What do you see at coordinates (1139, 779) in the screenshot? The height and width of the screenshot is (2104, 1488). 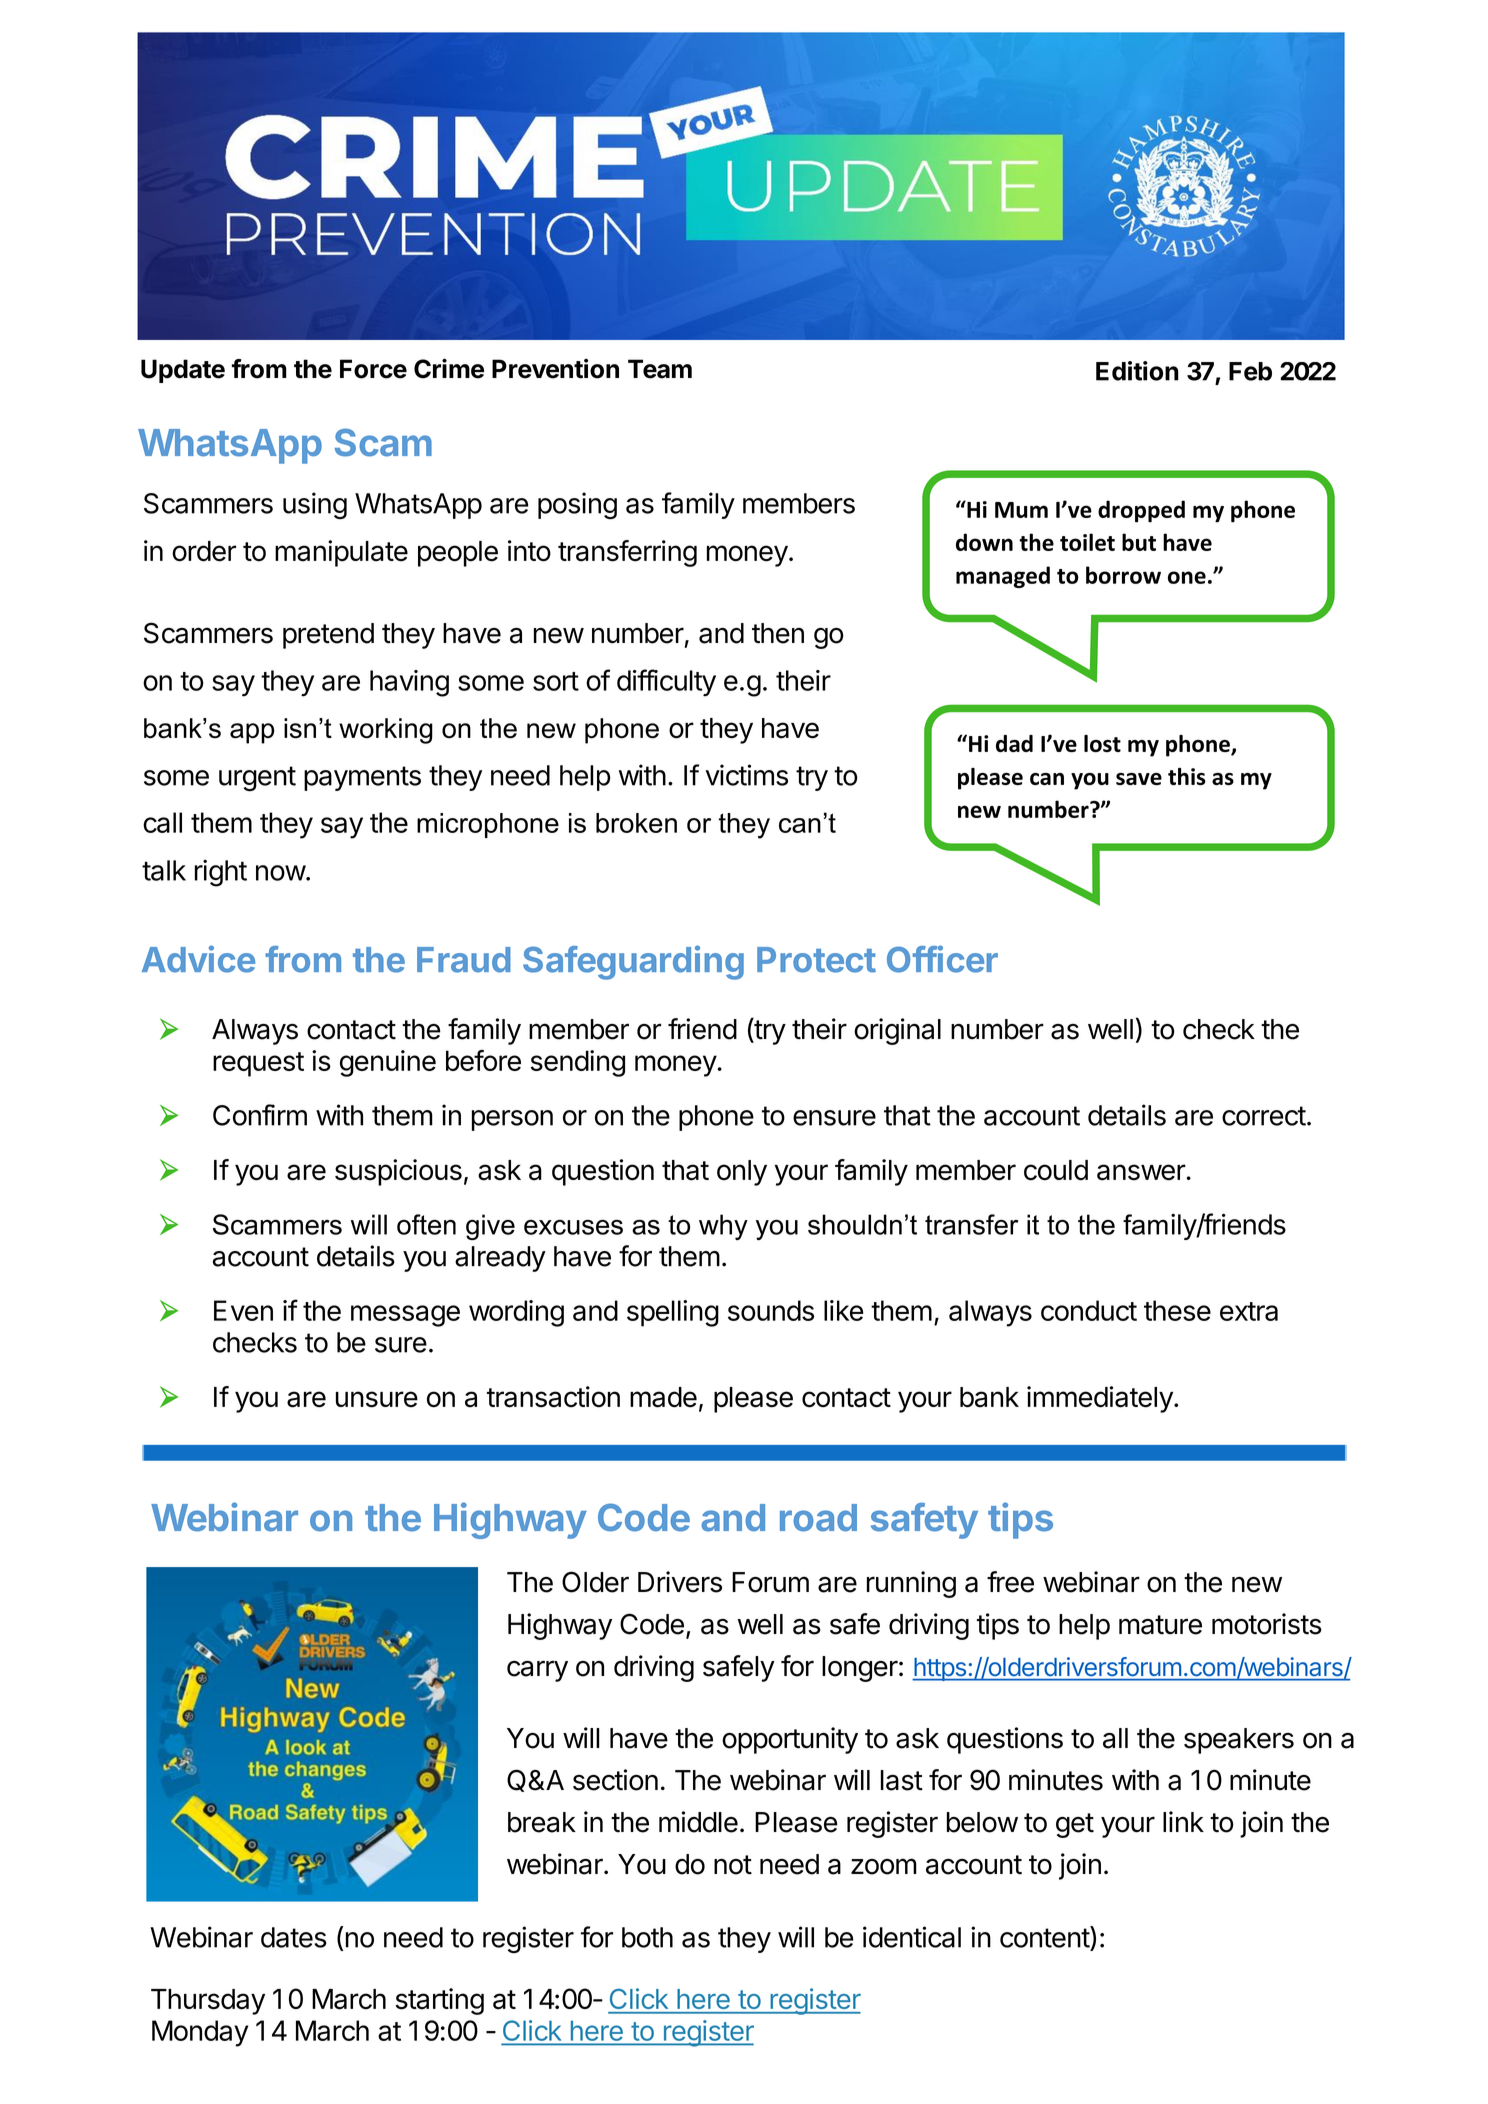 I see `save` at bounding box center [1139, 779].
